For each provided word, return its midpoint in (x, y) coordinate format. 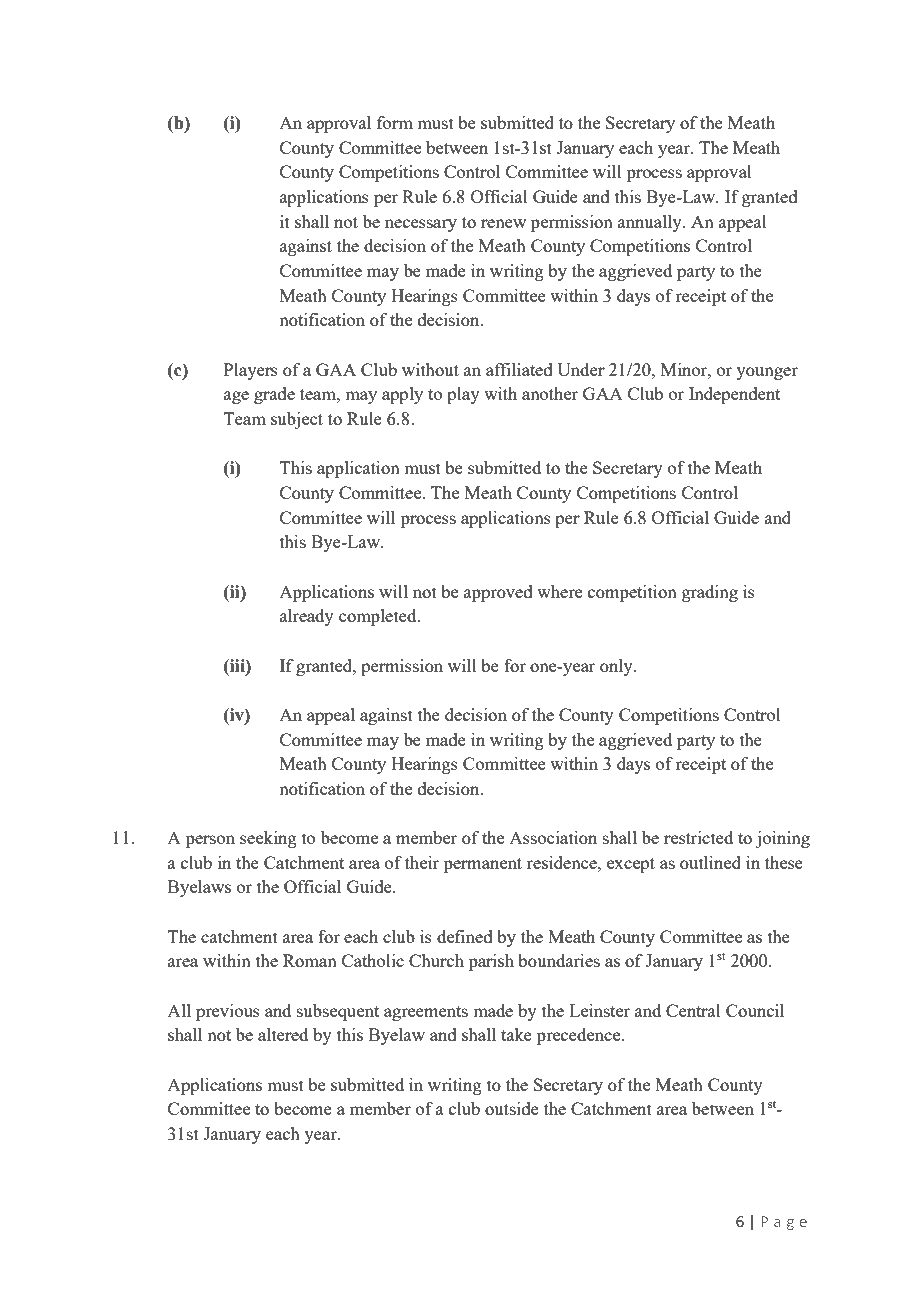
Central (693, 1010)
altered (283, 1034)
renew (503, 223)
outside (512, 1108)
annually (651, 223)
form (395, 122)
